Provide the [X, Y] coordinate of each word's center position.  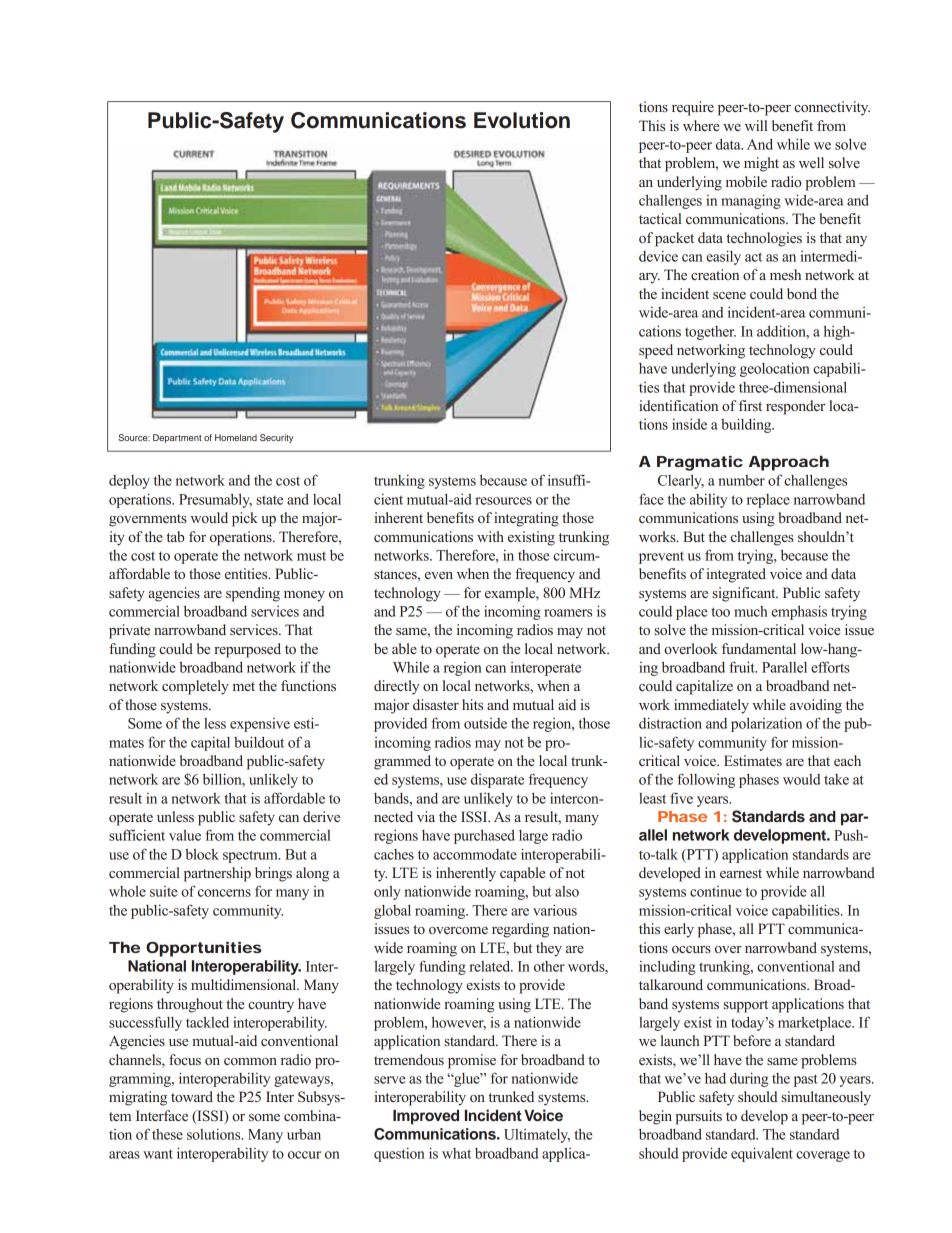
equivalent [762, 1154]
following [706, 780]
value [185, 835]
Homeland [236, 437]
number [741, 480]
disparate [497, 780]
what [456, 1153]
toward [192, 1096]
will [756, 125]
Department [177, 438]
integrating [526, 519]
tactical [660, 218]
